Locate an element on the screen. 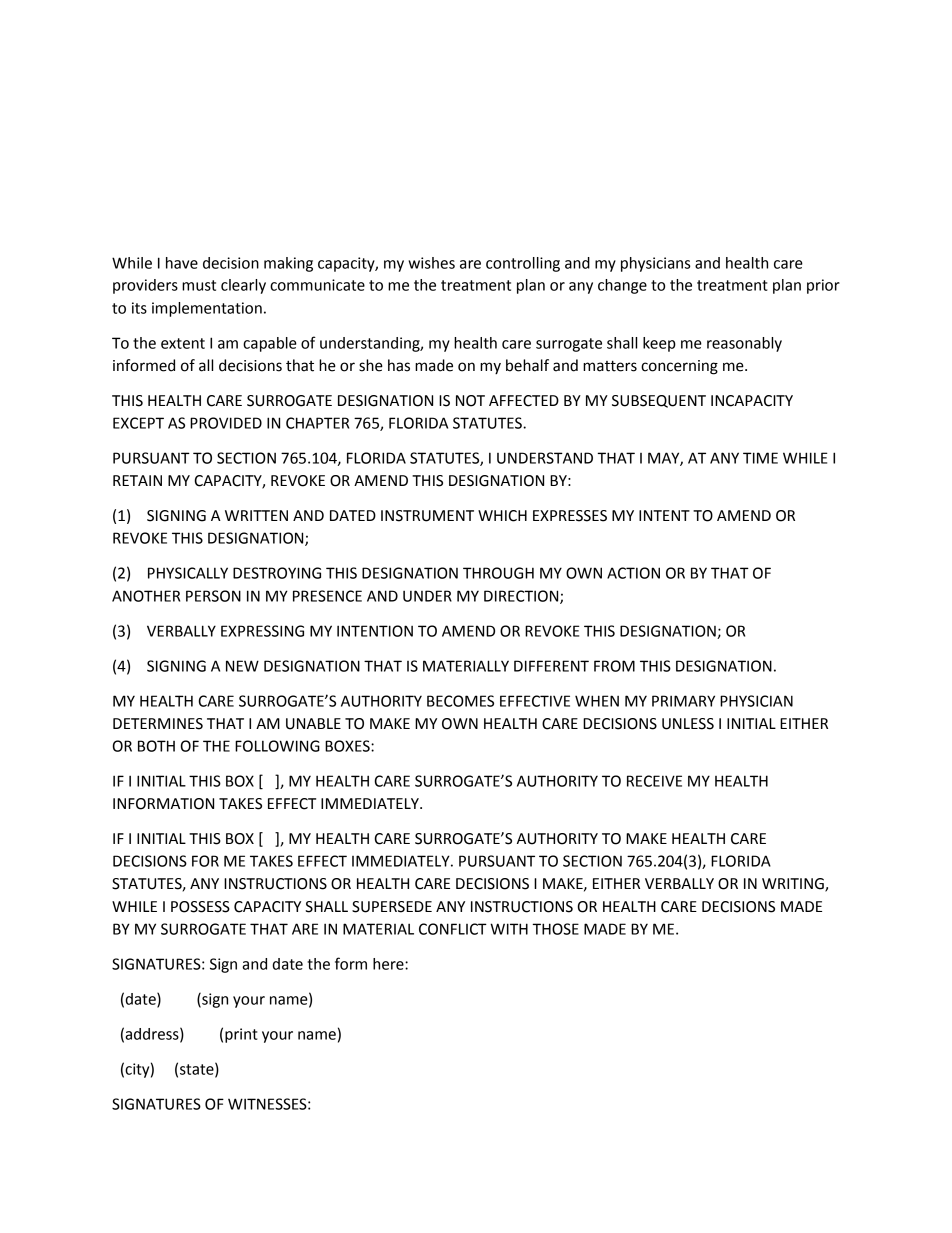  print is located at coordinates (241, 1035).
